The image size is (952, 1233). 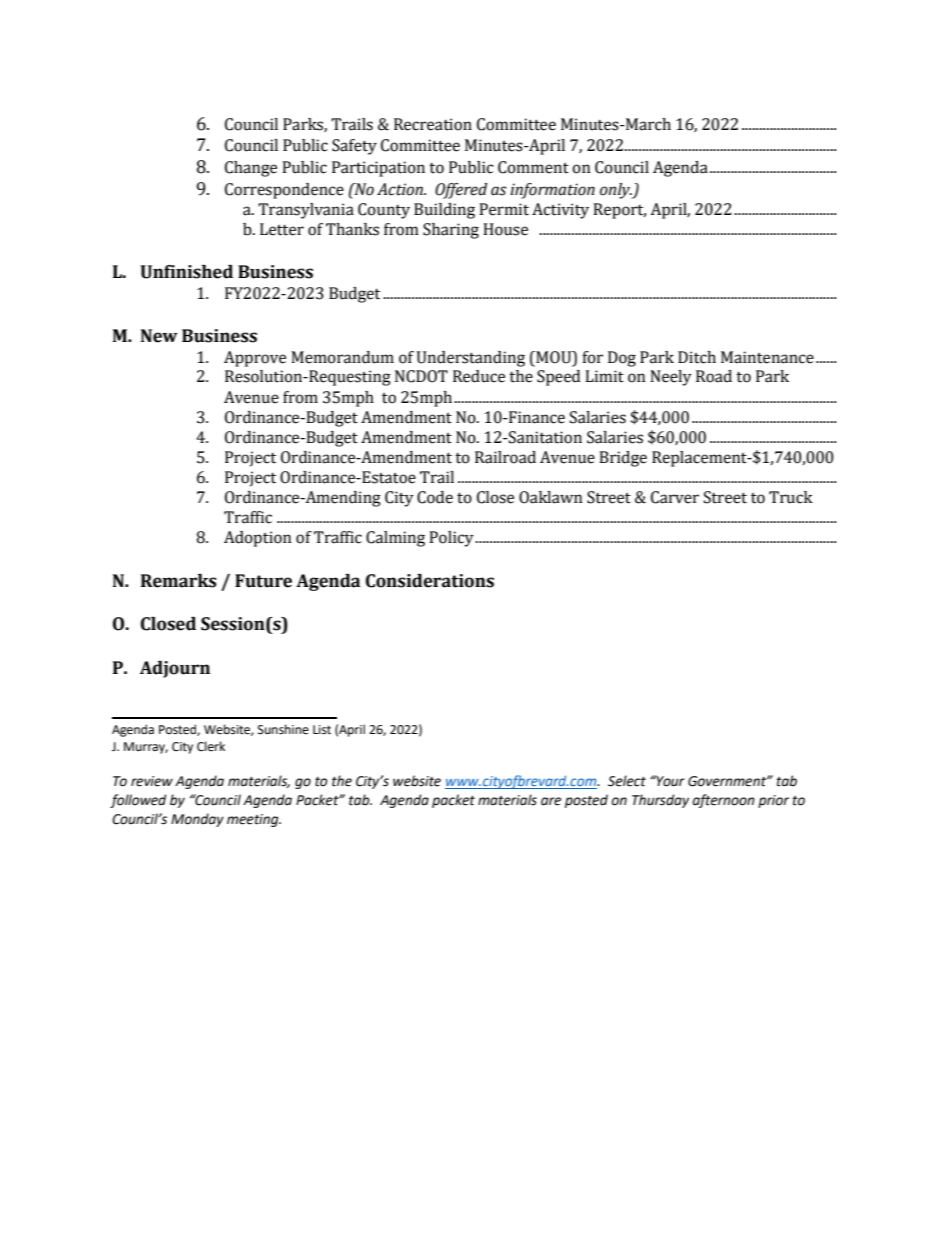 I want to click on Carver, so click(x=675, y=497).
